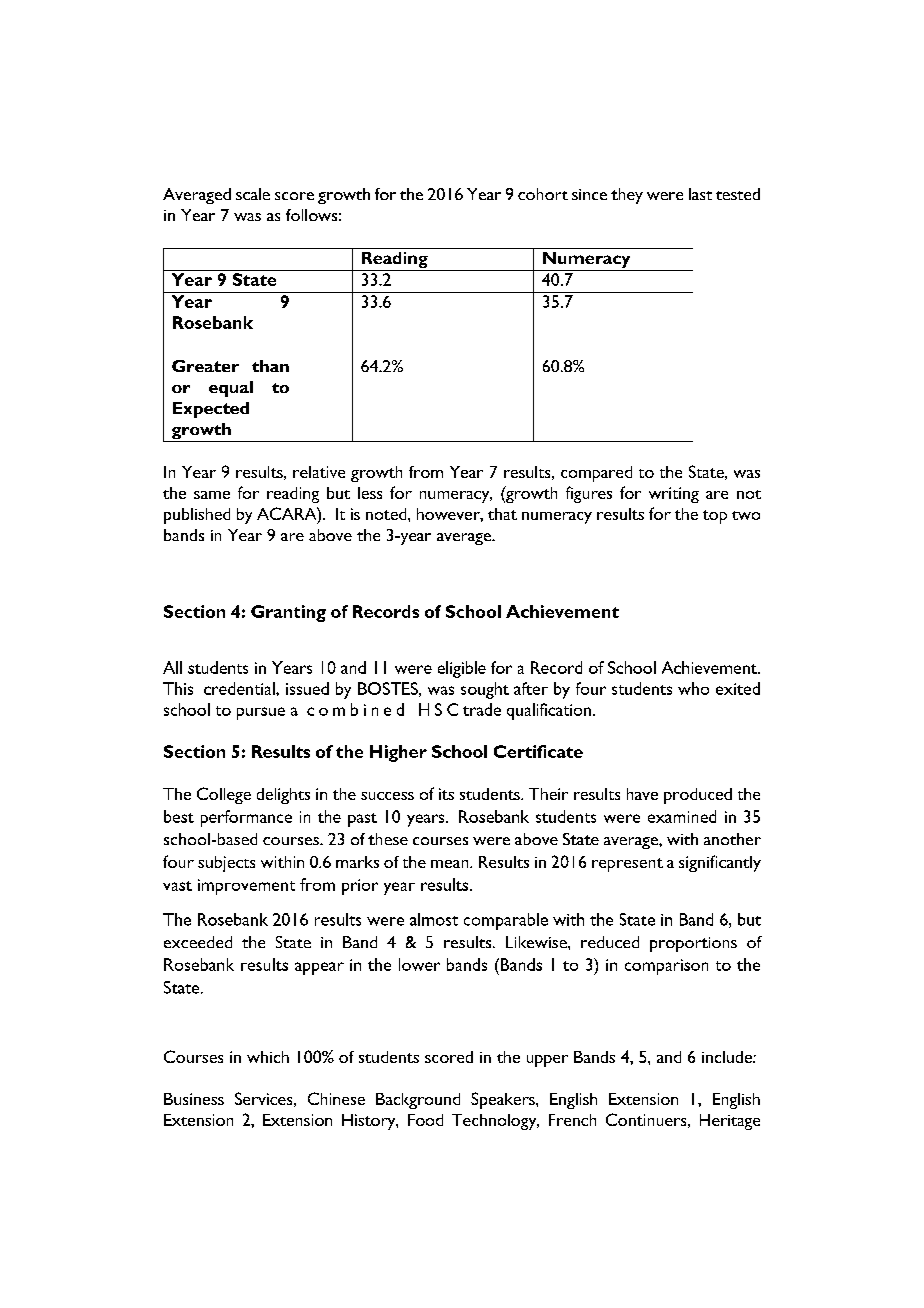  Describe the element at coordinates (253, 194) in the image. I see `scale` at that location.
